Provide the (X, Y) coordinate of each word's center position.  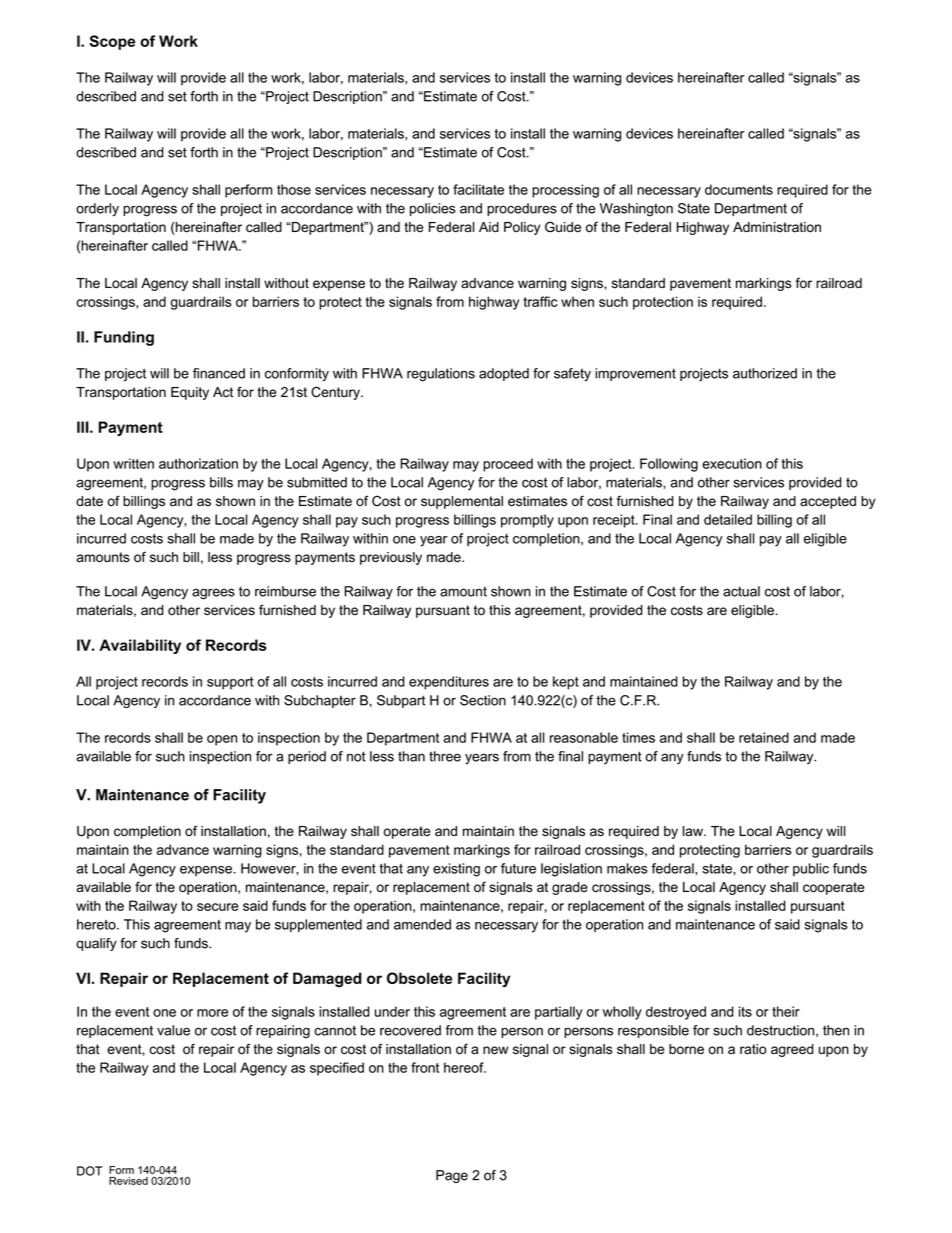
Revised (128, 1181)
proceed (508, 465)
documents (739, 189)
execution (732, 463)
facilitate (478, 189)
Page (452, 1176)
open (222, 740)
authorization (198, 463)
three (445, 756)
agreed (792, 1050)
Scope (112, 42)
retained (764, 737)
